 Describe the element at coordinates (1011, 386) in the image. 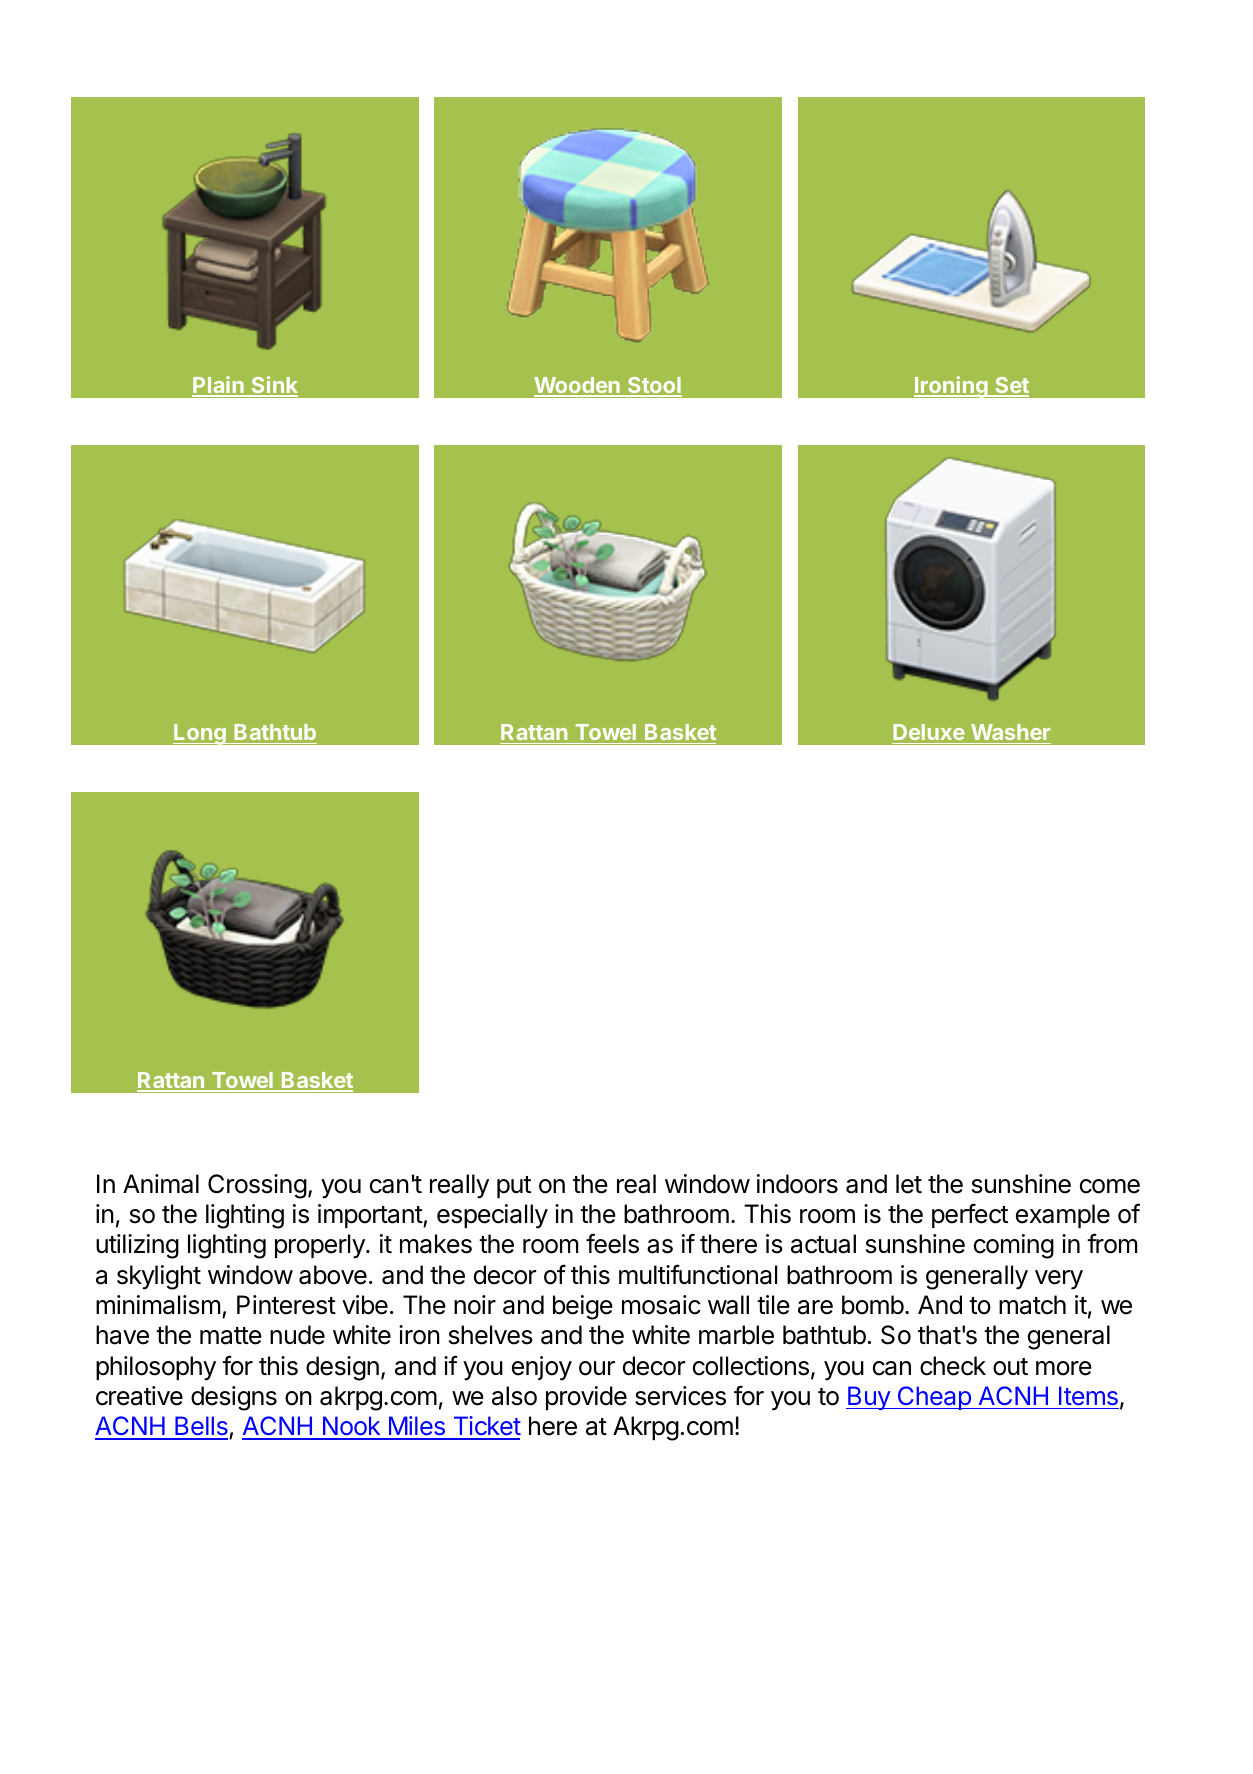

I see `Set` at that location.
